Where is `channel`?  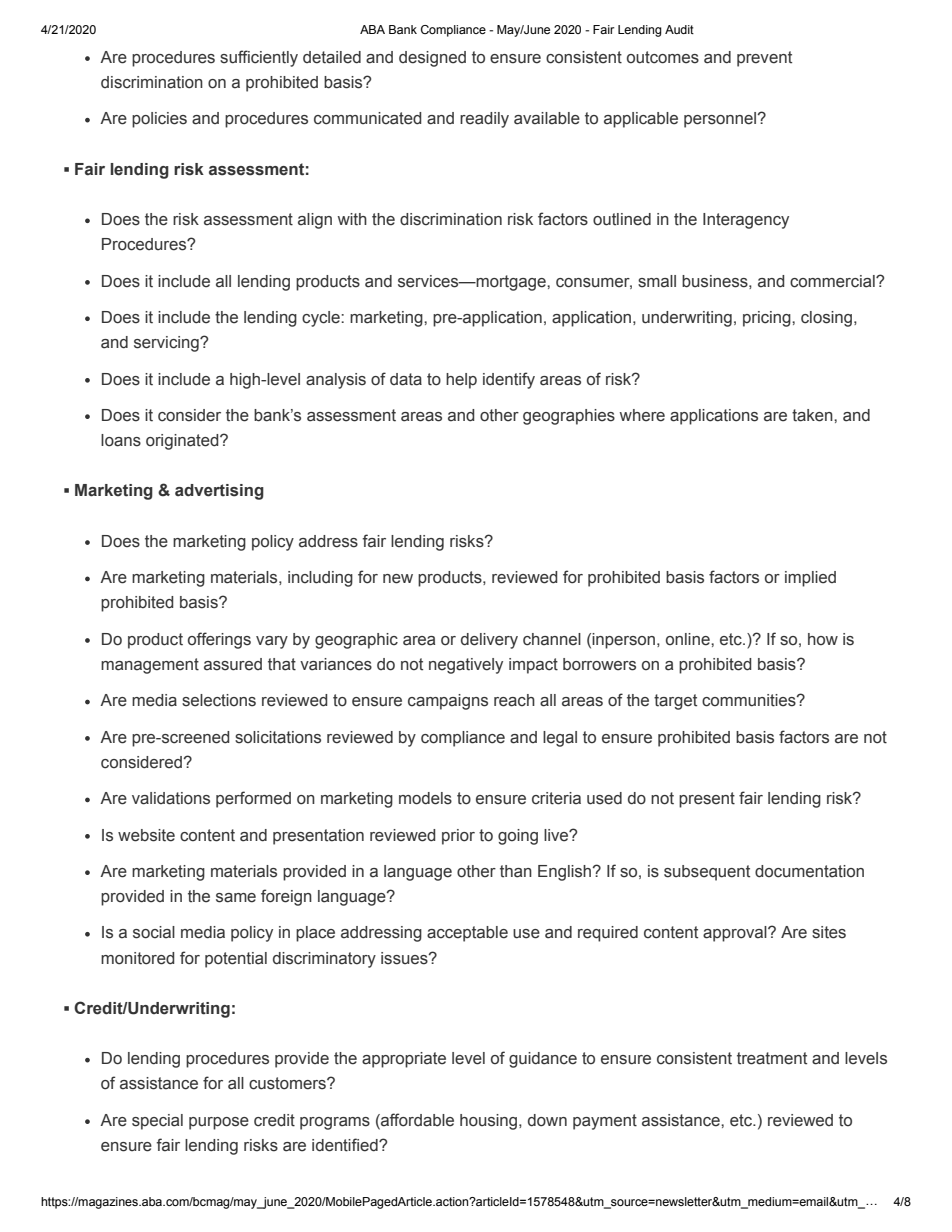 channel is located at coordinates (552, 639).
